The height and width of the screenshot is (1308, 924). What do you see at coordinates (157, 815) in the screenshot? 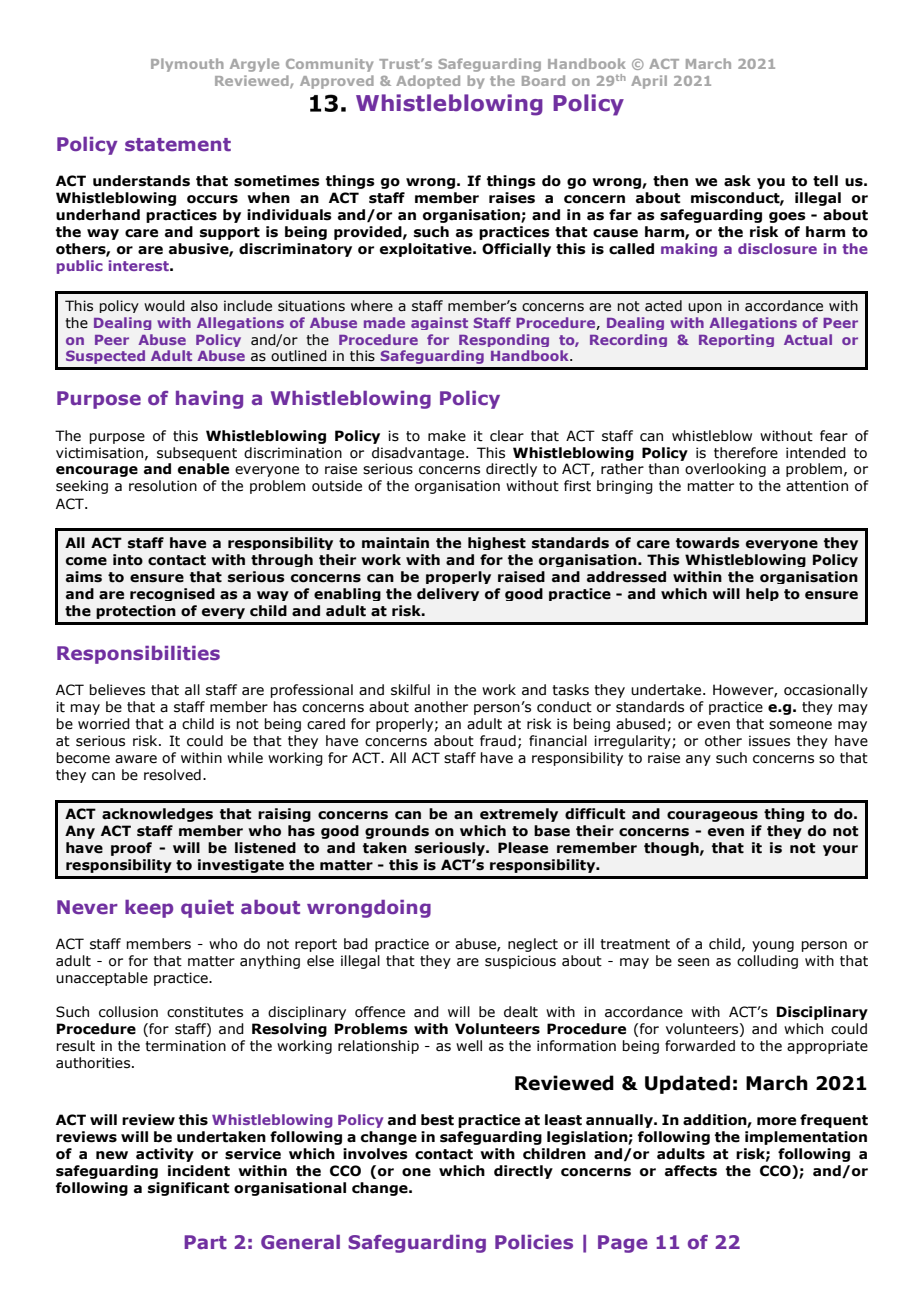
I see `acknowledges` at bounding box center [157, 815].
